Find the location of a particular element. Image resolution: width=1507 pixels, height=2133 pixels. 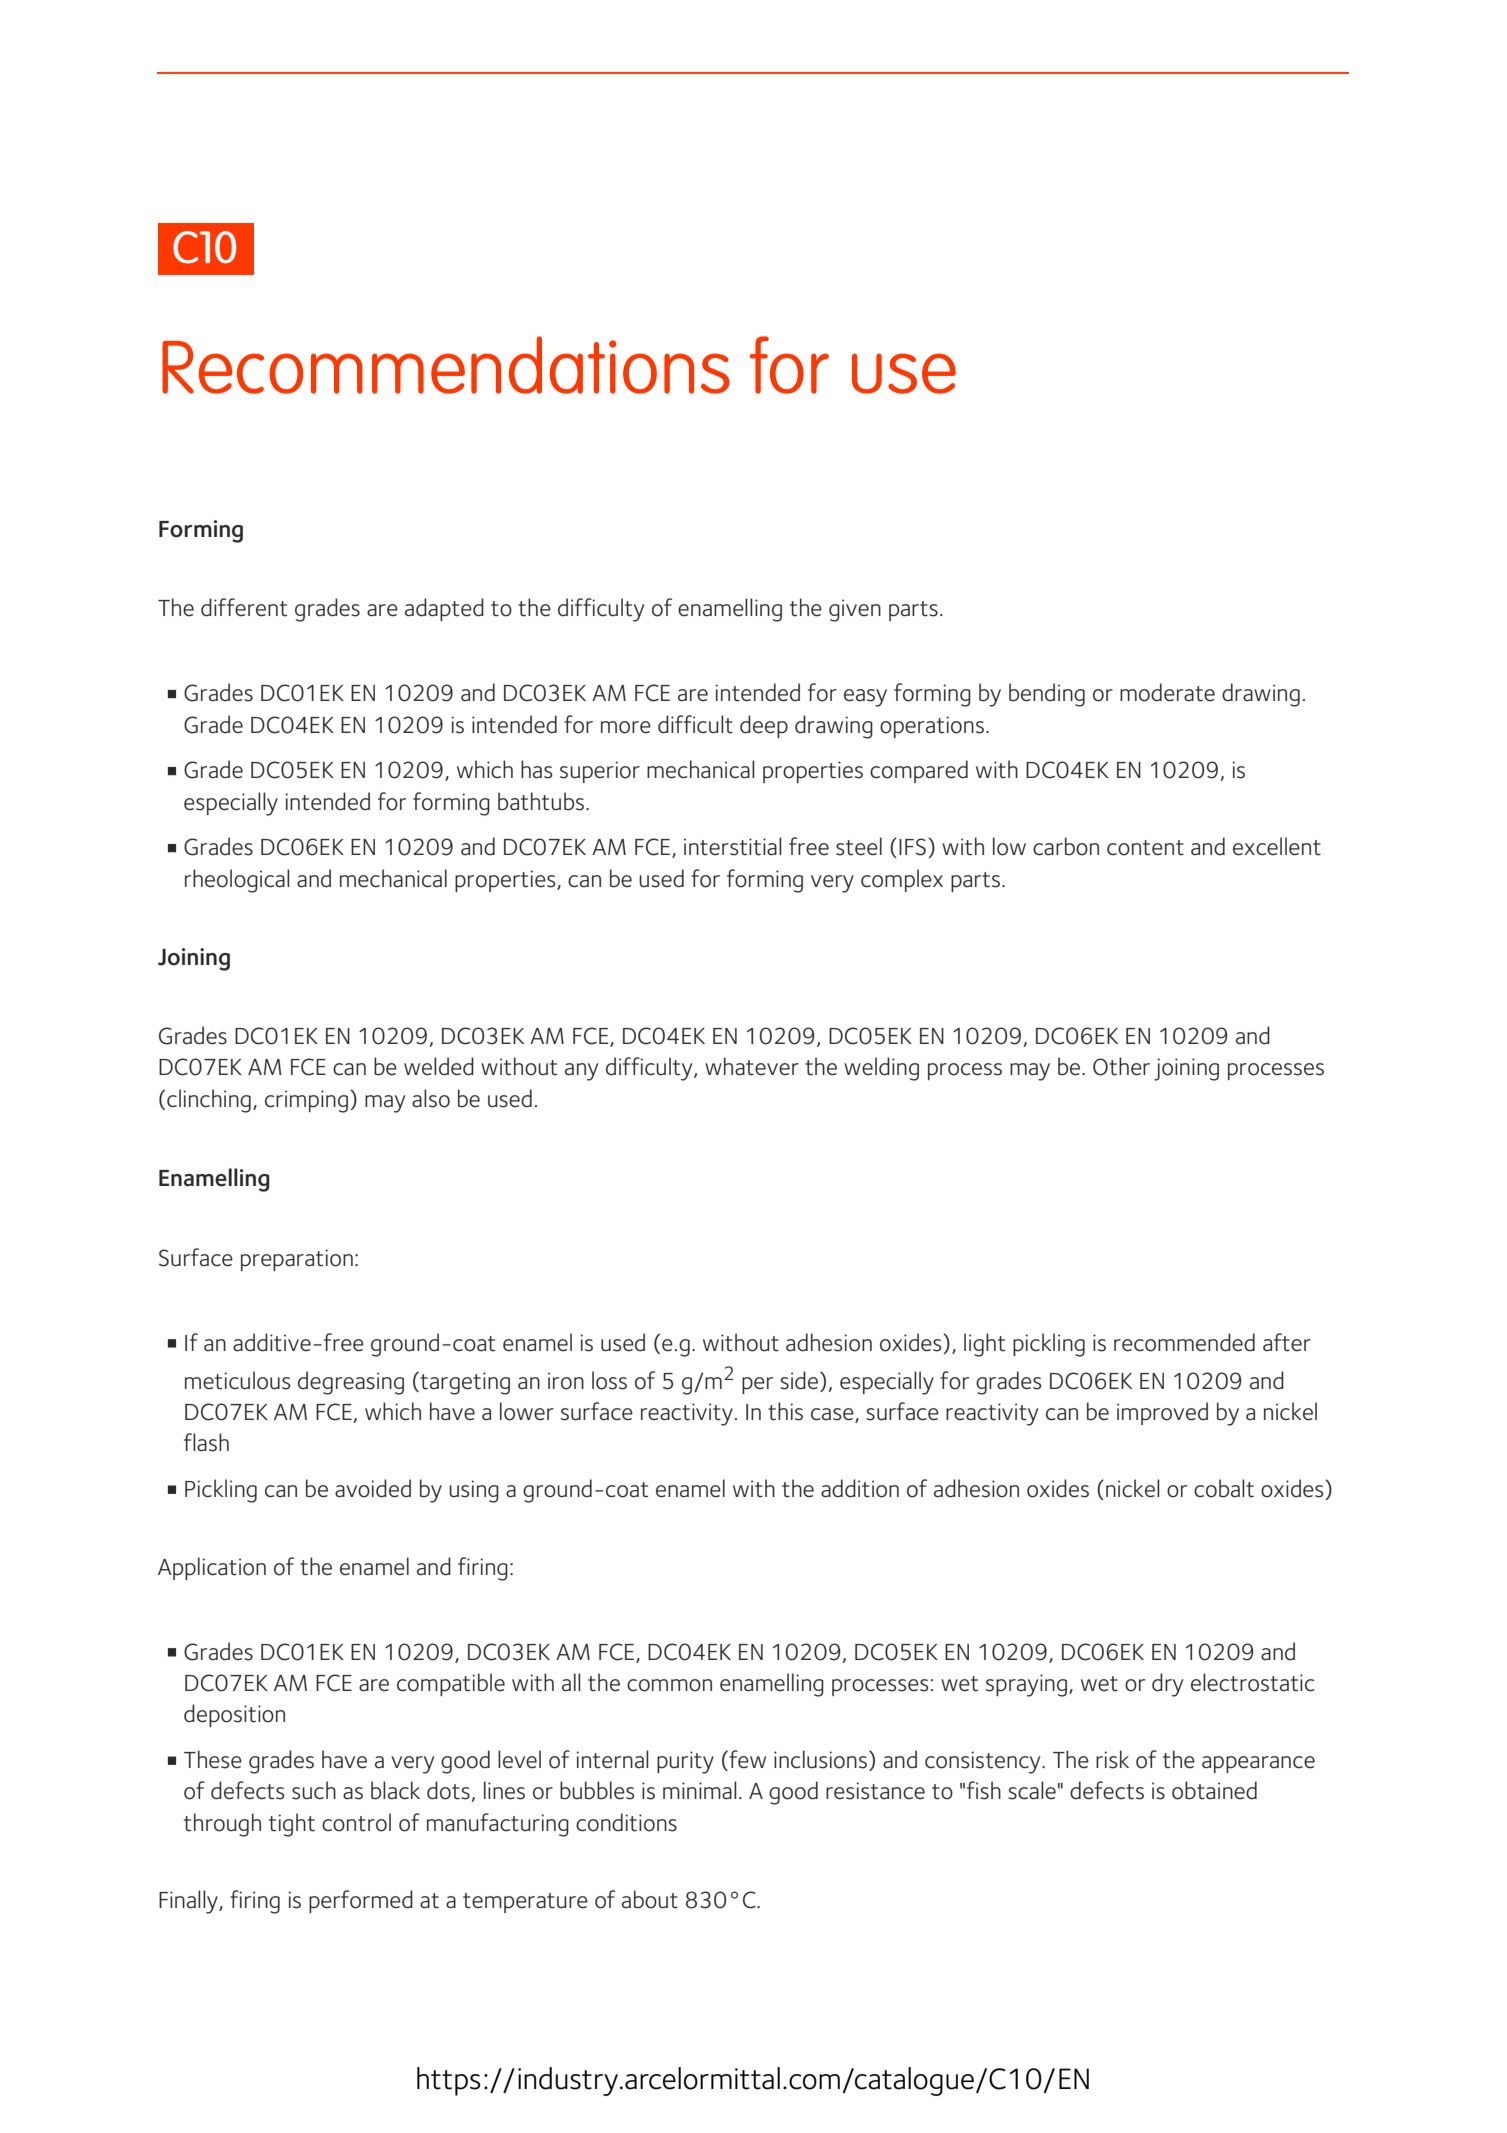

interstitial is located at coordinates (733, 846).
